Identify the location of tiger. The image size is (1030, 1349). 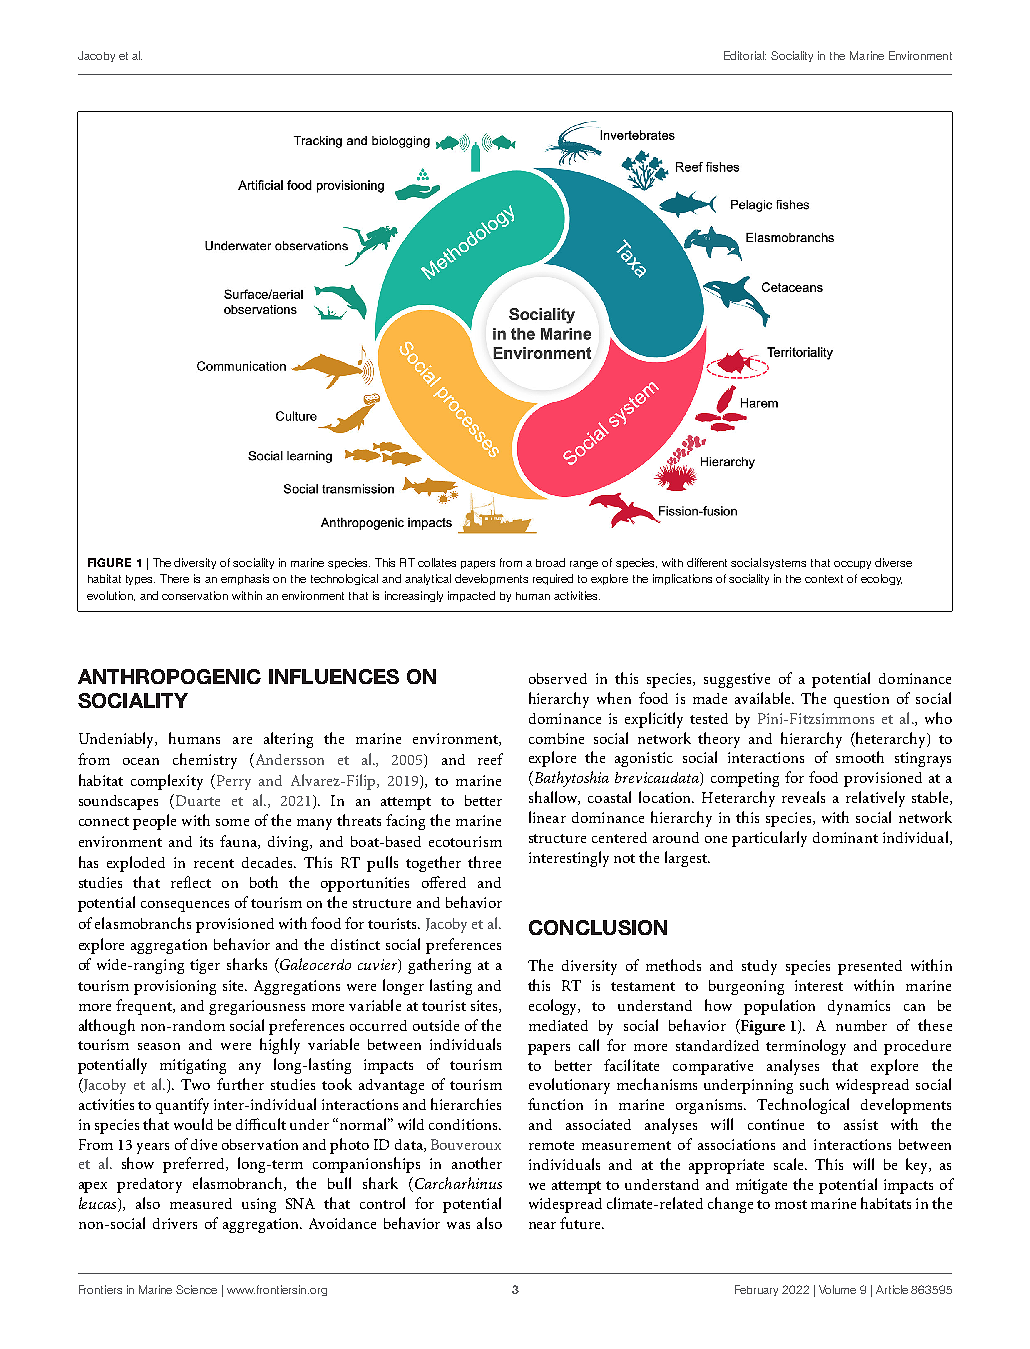
(205, 966).
